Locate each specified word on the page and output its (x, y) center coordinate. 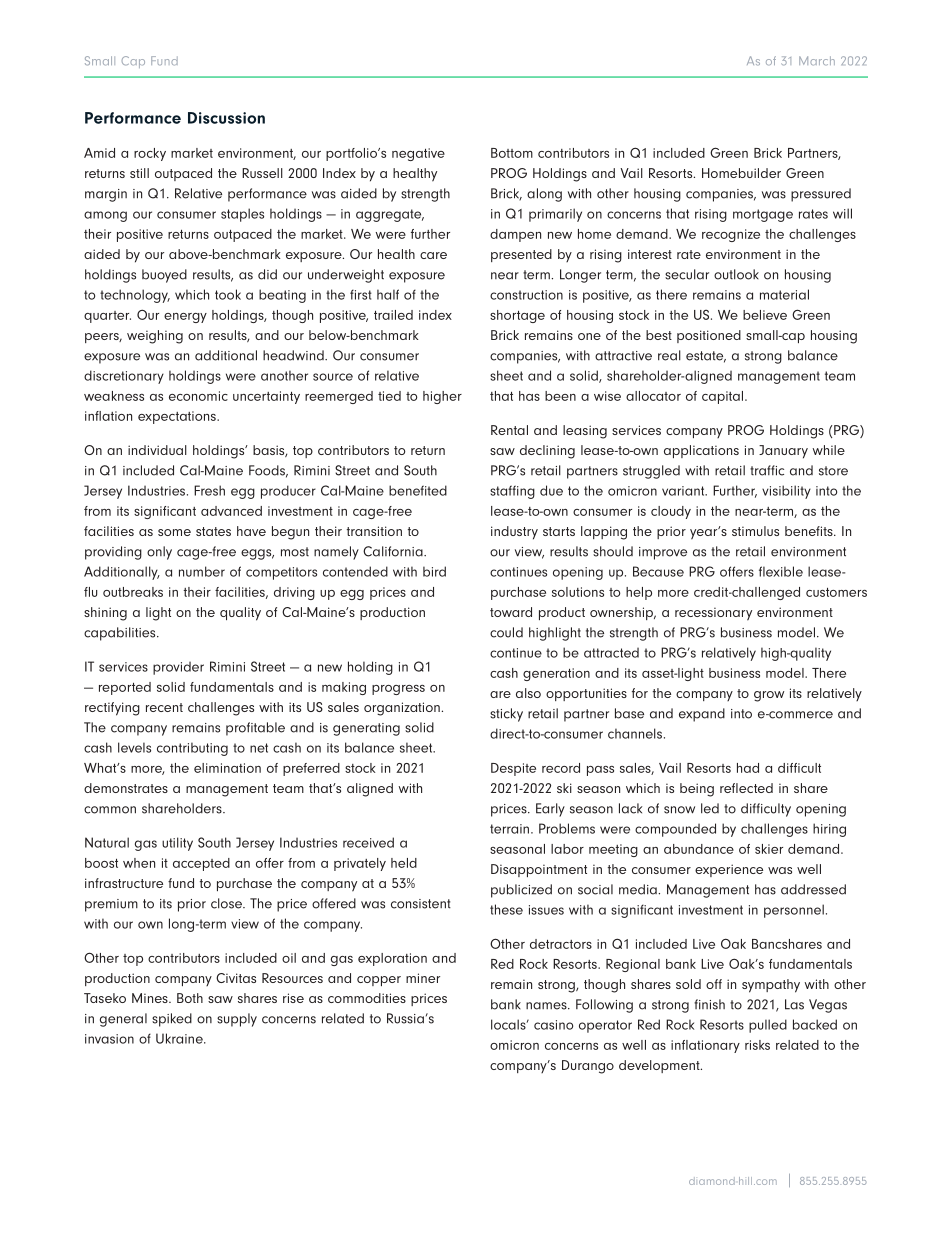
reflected (746, 788)
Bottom (512, 153)
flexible (781, 571)
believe (765, 315)
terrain (511, 829)
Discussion (226, 118)
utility (177, 844)
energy (185, 318)
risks (757, 1045)
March (817, 60)
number (202, 571)
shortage (517, 316)
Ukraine (180, 1038)
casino (553, 1025)
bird (434, 571)
